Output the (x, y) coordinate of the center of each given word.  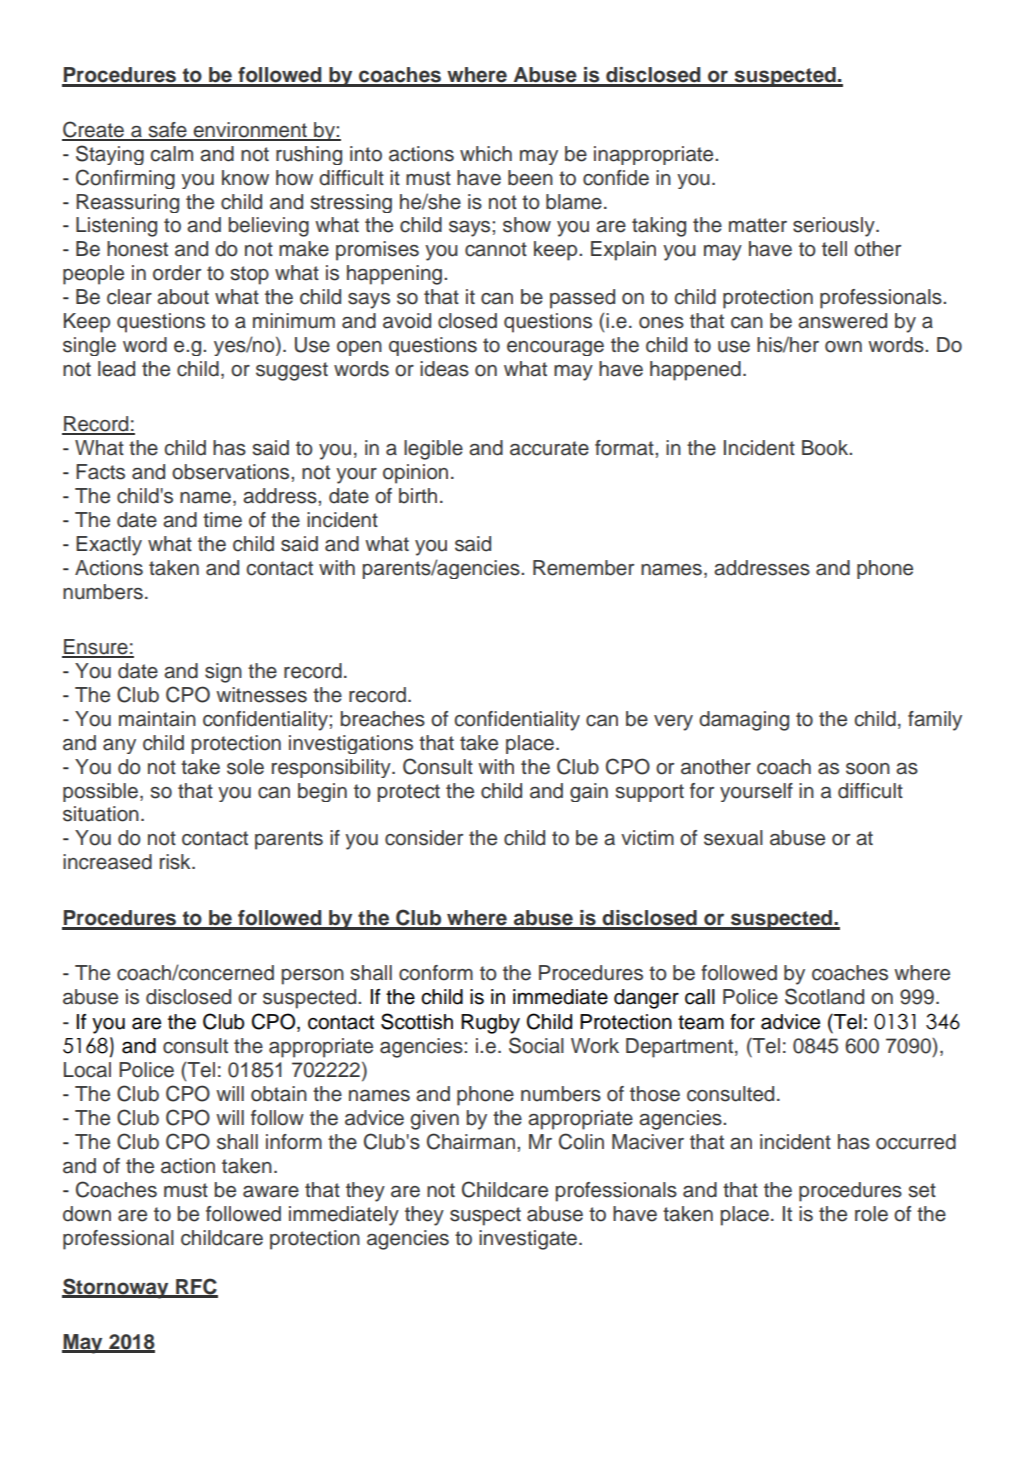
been (530, 178)
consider (424, 838)
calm (171, 154)
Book (826, 448)
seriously (835, 227)
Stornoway (116, 1288)
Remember (583, 568)
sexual (733, 838)
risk (176, 862)
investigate (528, 1240)
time (222, 520)
